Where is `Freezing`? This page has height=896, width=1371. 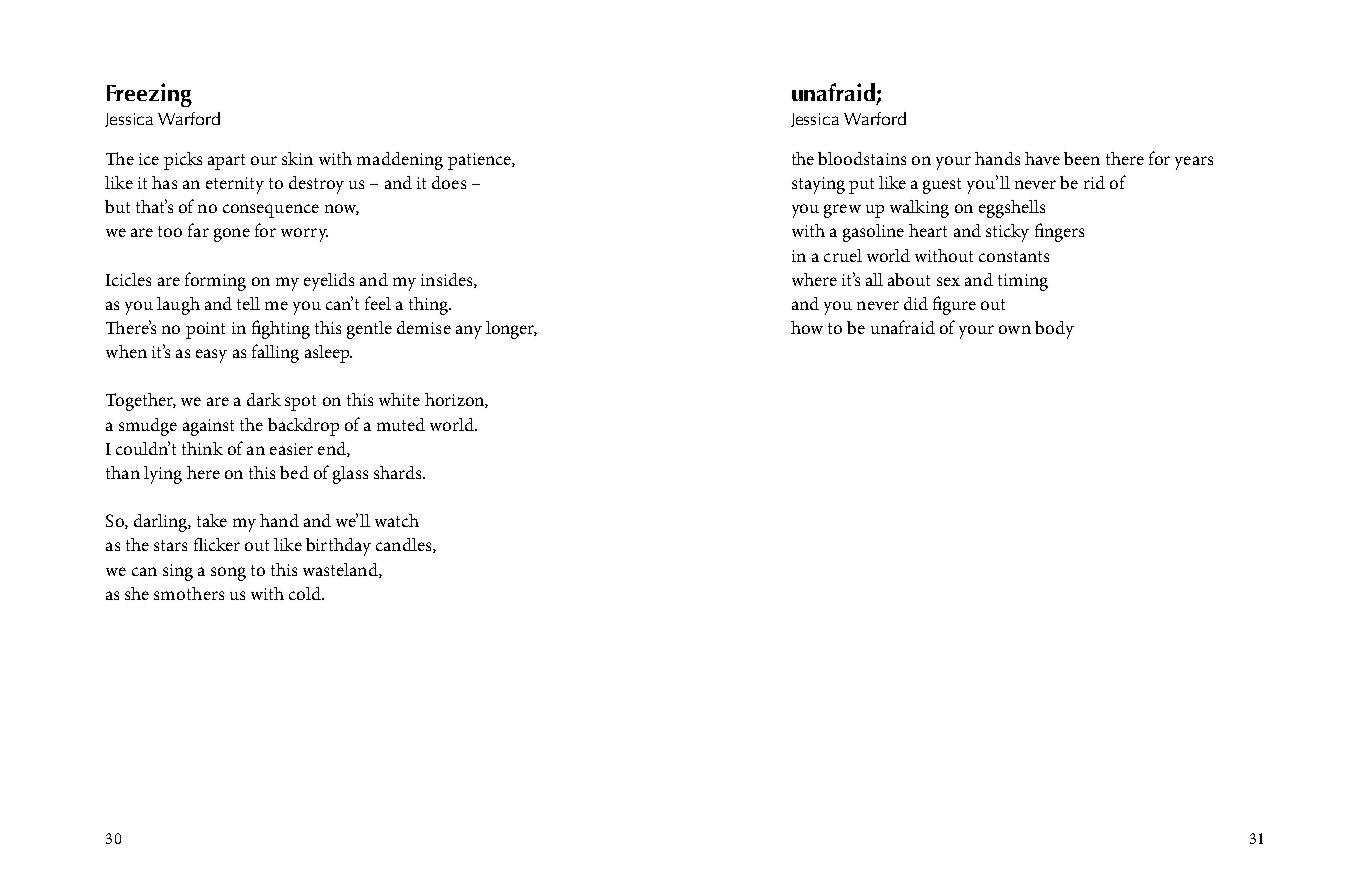 Freezing is located at coordinates (149, 95).
